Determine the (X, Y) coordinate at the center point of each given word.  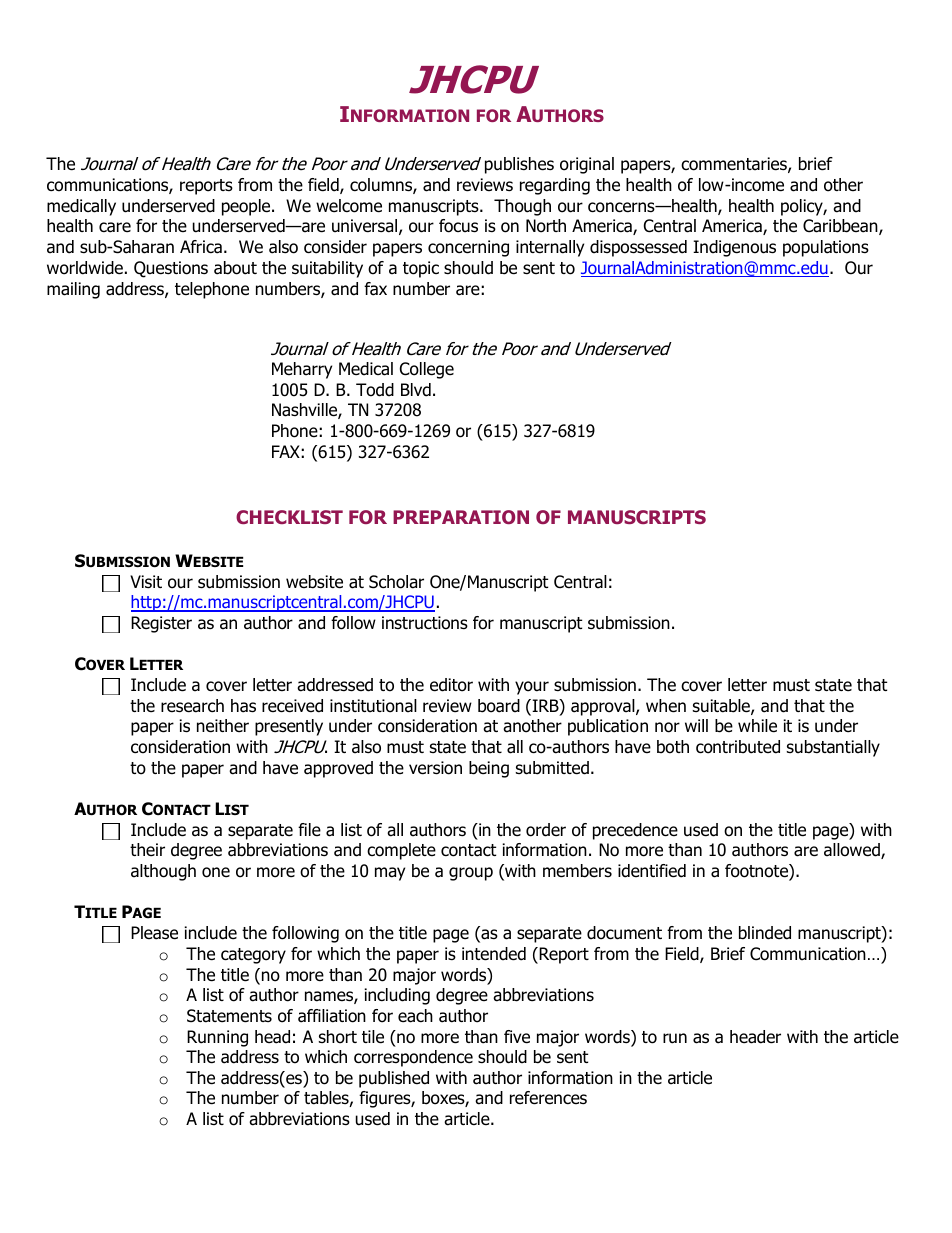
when (666, 706)
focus (458, 226)
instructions (425, 623)
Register (161, 624)
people (247, 207)
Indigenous (734, 248)
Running (217, 1038)
